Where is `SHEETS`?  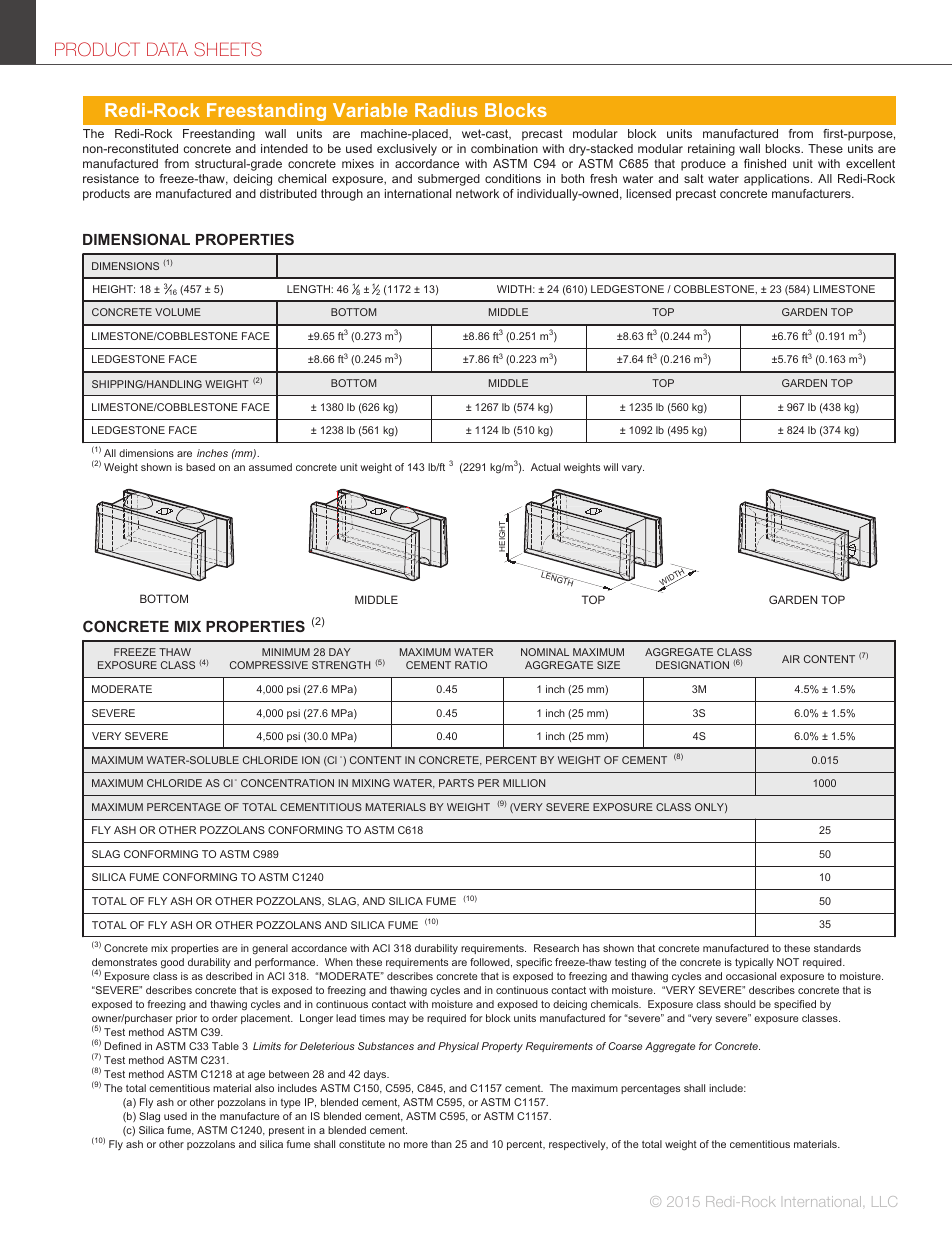 SHEETS is located at coordinates (228, 49).
